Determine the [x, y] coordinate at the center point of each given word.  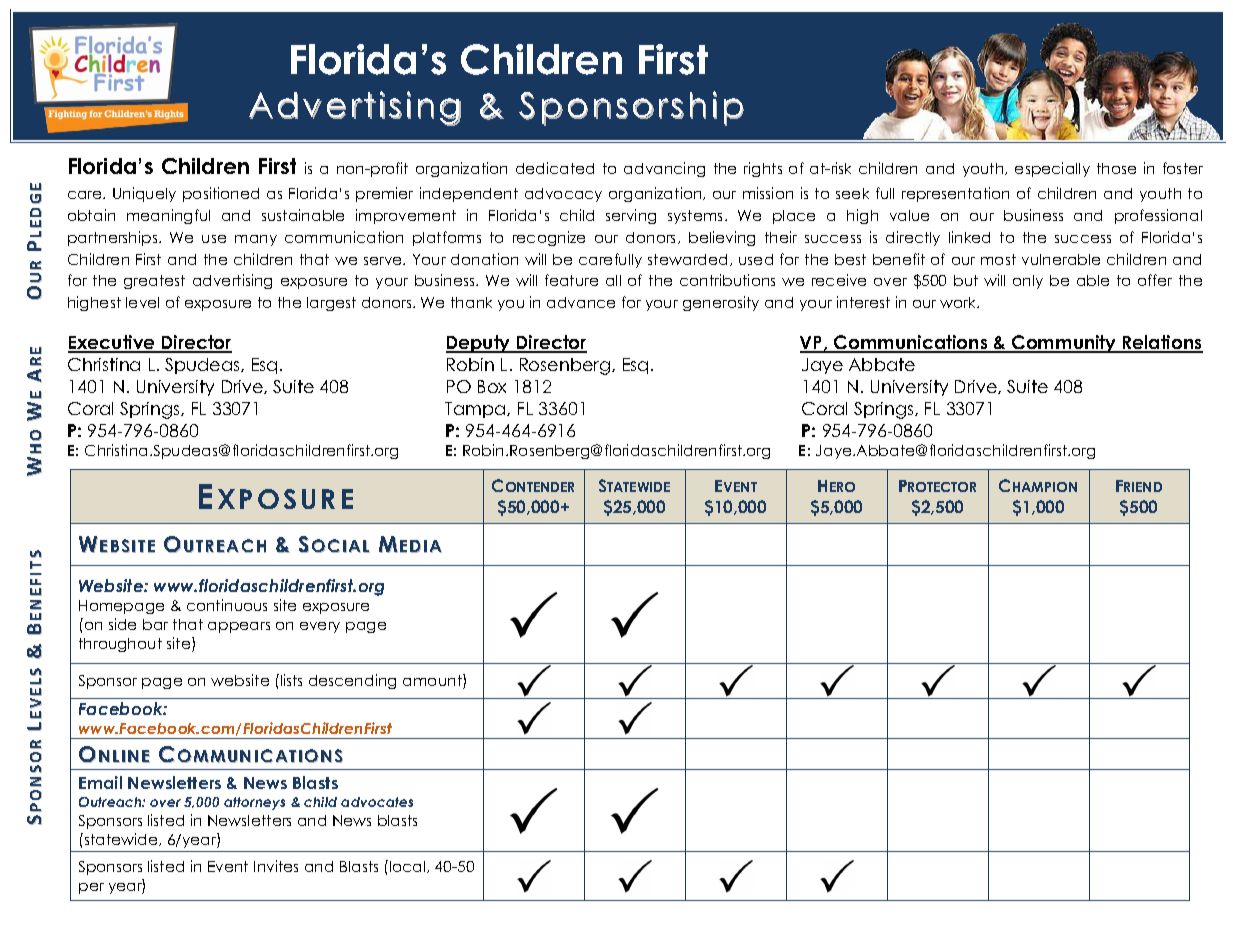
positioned [221, 194]
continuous [227, 605]
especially [1052, 169]
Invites [276, 866]
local [409, 867]
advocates [377, 802]
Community [1064, 344]
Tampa [476, 410]
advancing [664, 169]
